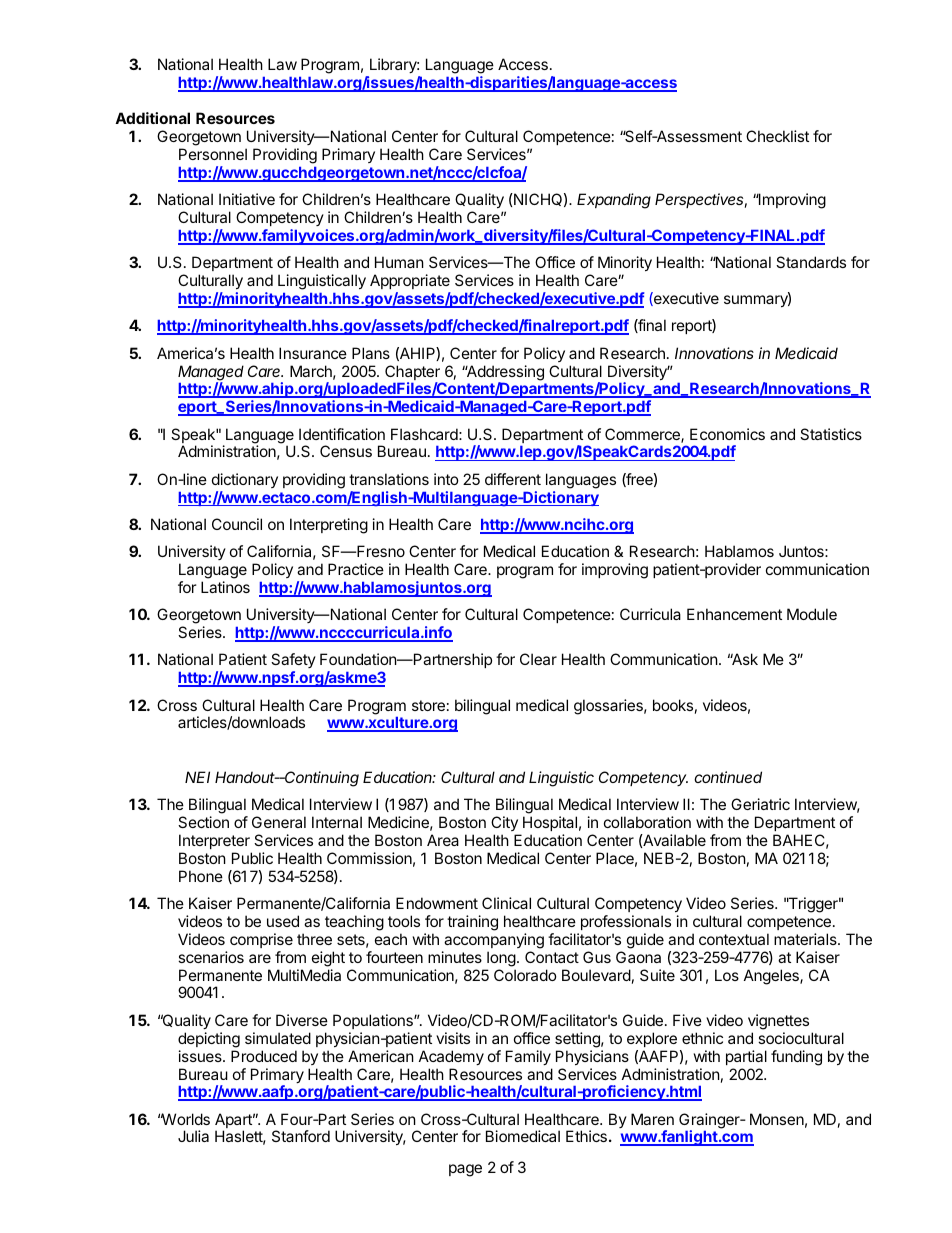  Describe the element at coordinates (293, 662) in the screenshot. I see `Safety` at that location.
